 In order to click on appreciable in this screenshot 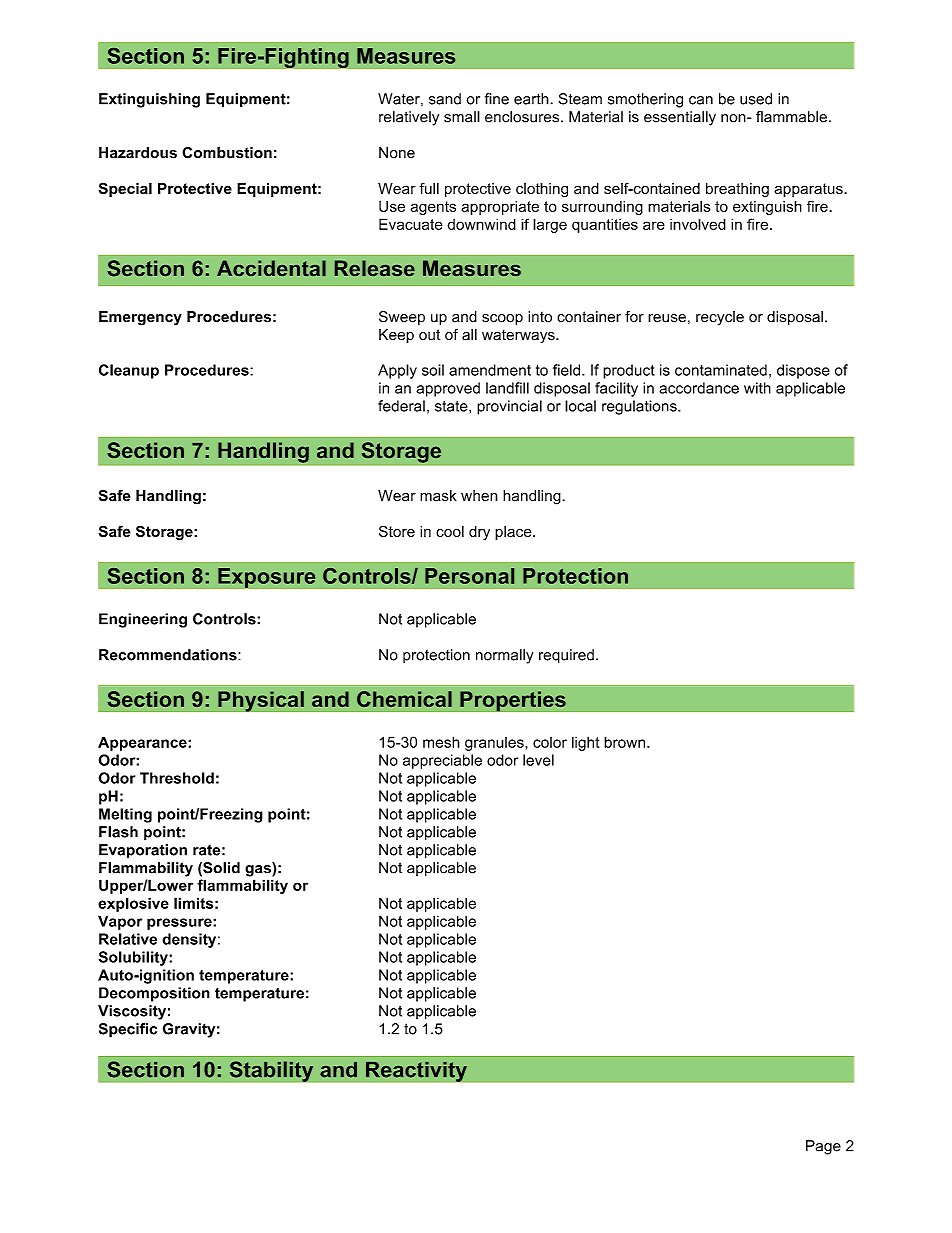, I will do `click(442, 761)`.
